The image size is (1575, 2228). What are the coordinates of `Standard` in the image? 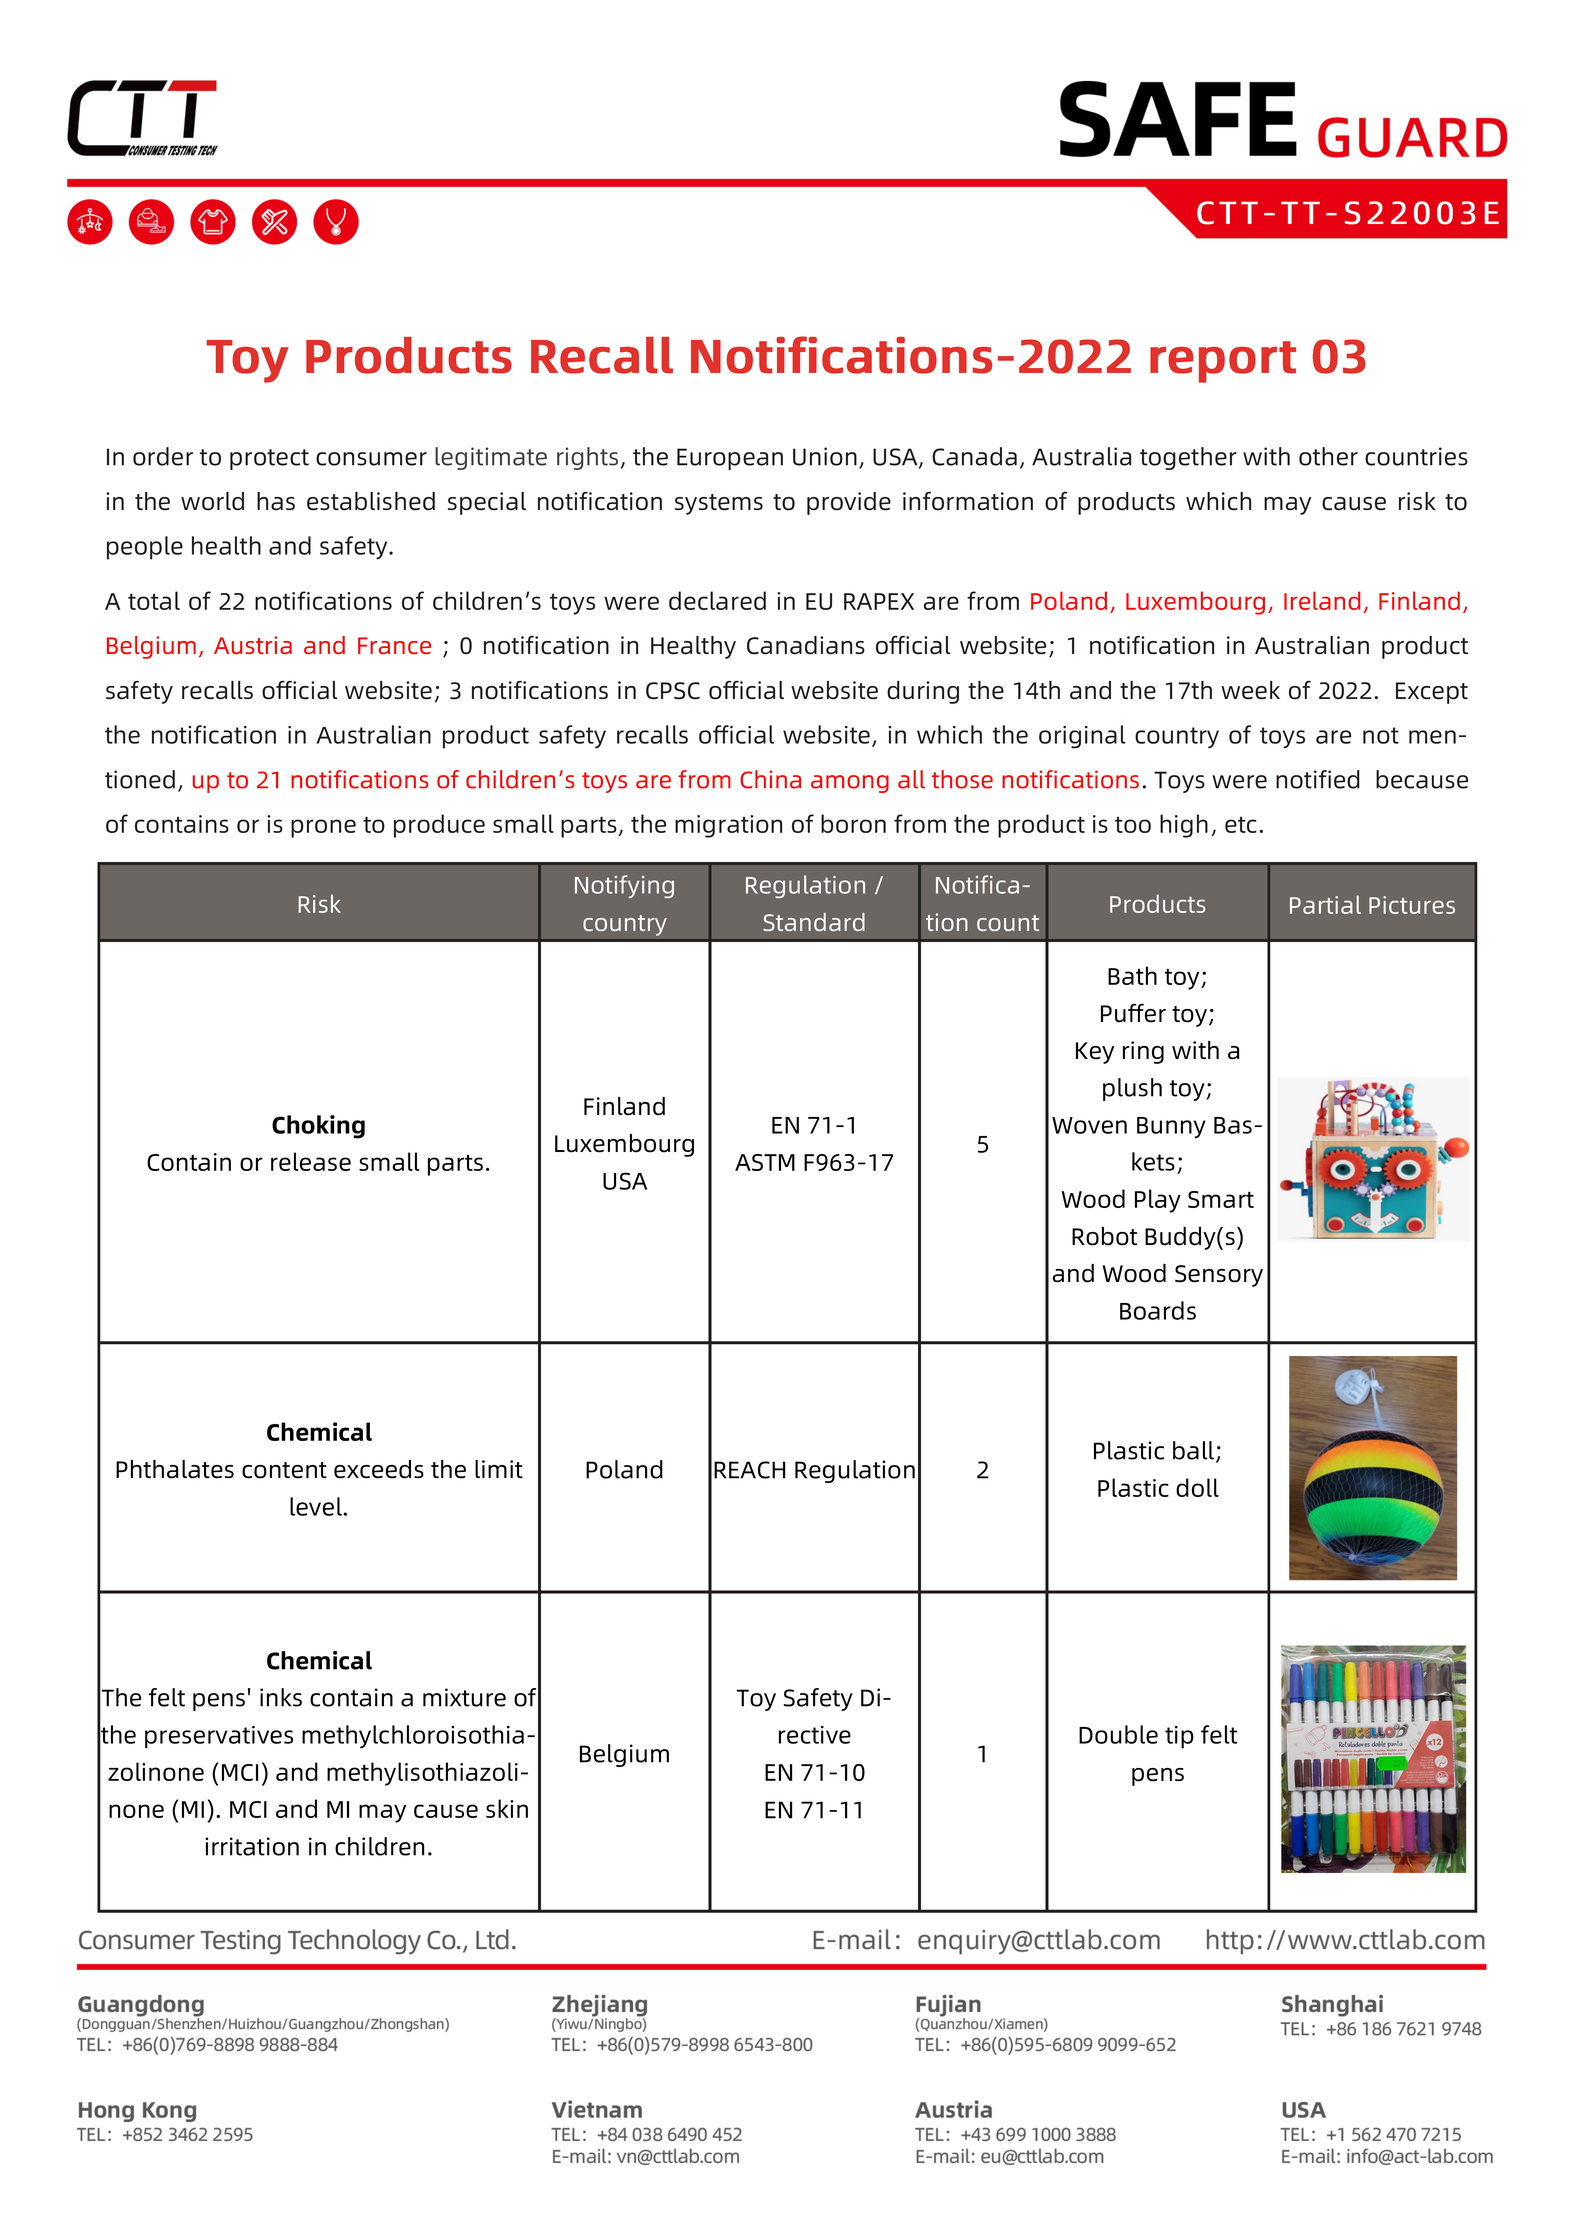 It's located at (814, 922).
